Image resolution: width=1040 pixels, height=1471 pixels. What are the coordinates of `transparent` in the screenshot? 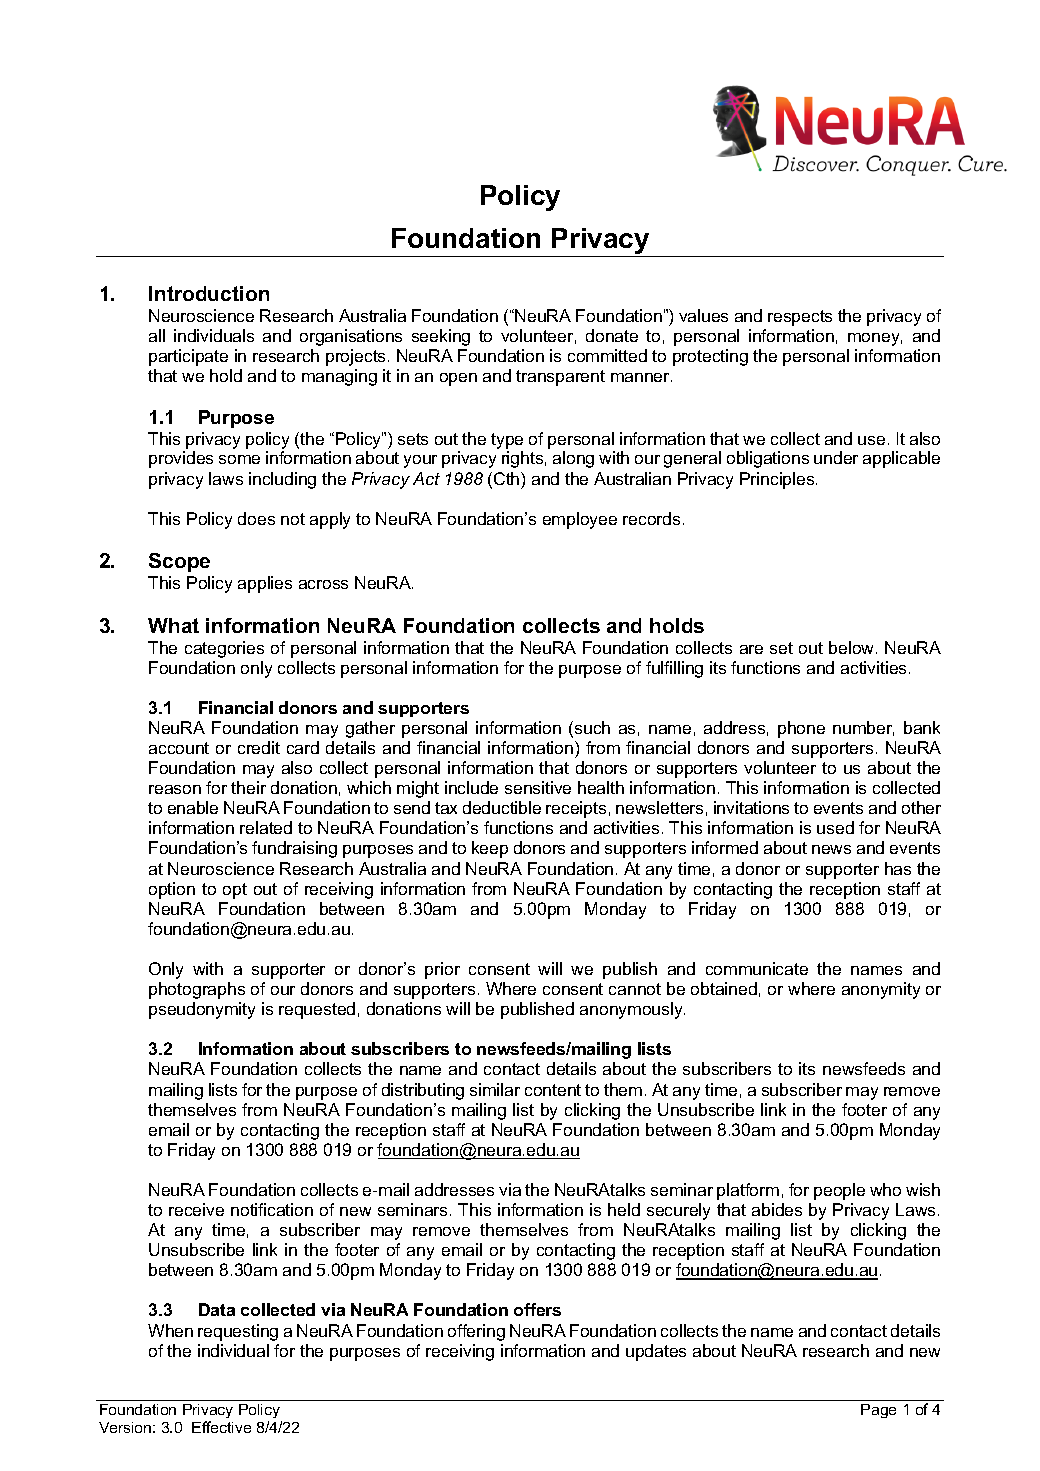 It's located at (560, 378).
